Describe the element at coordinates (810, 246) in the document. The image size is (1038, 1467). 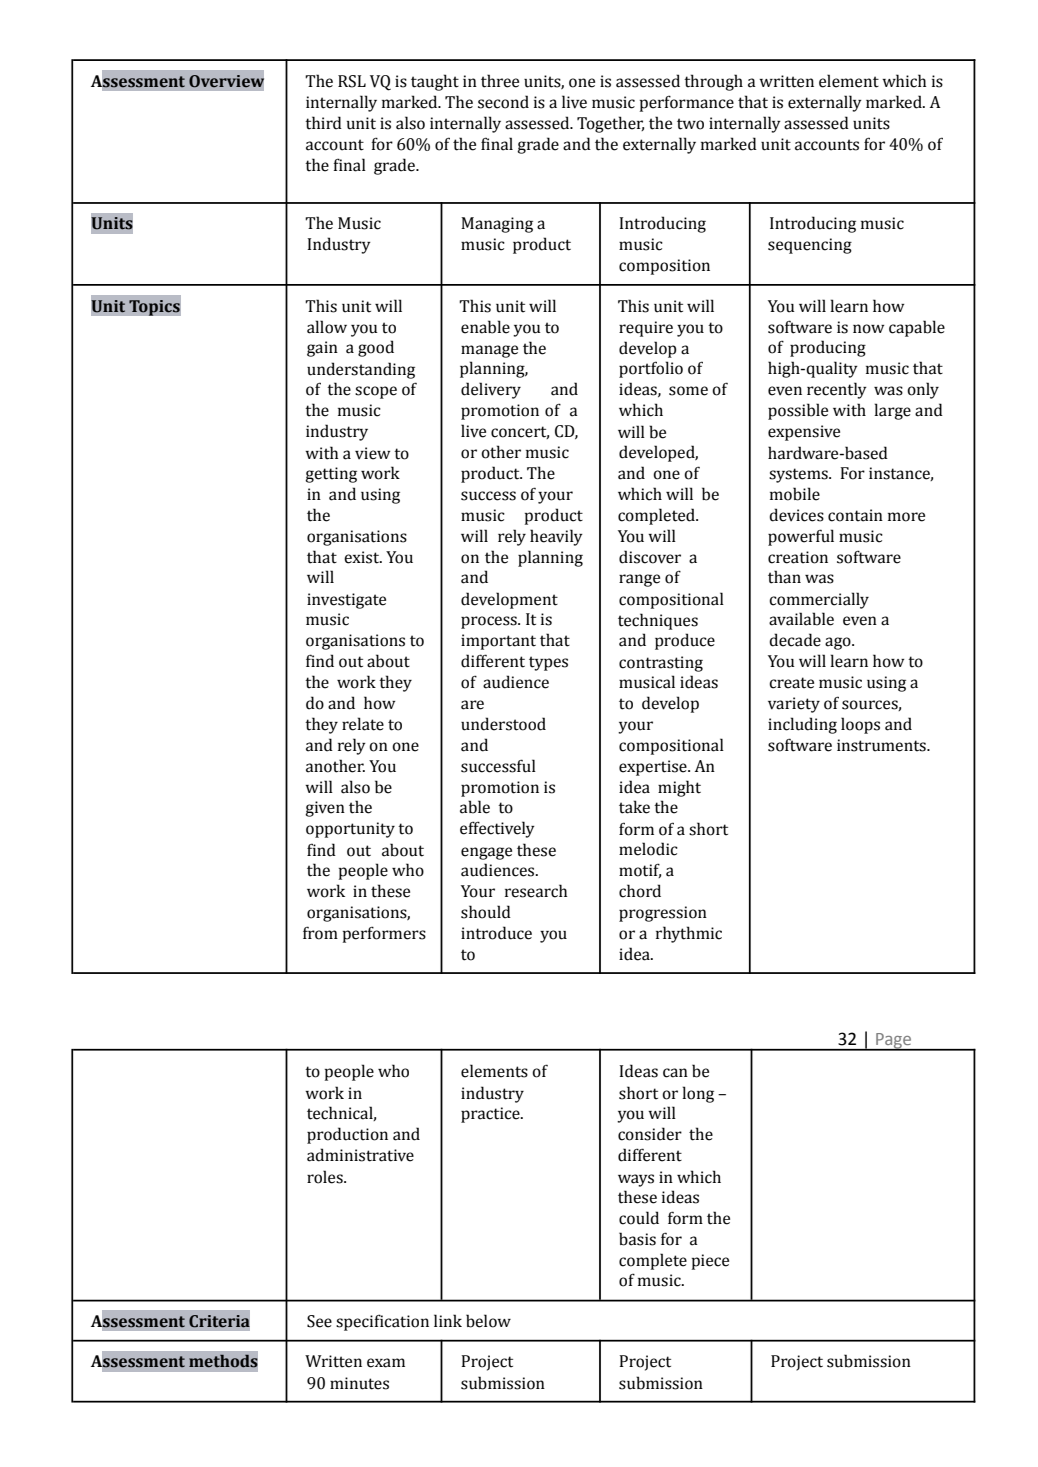
I see `sequencing` at that location.
